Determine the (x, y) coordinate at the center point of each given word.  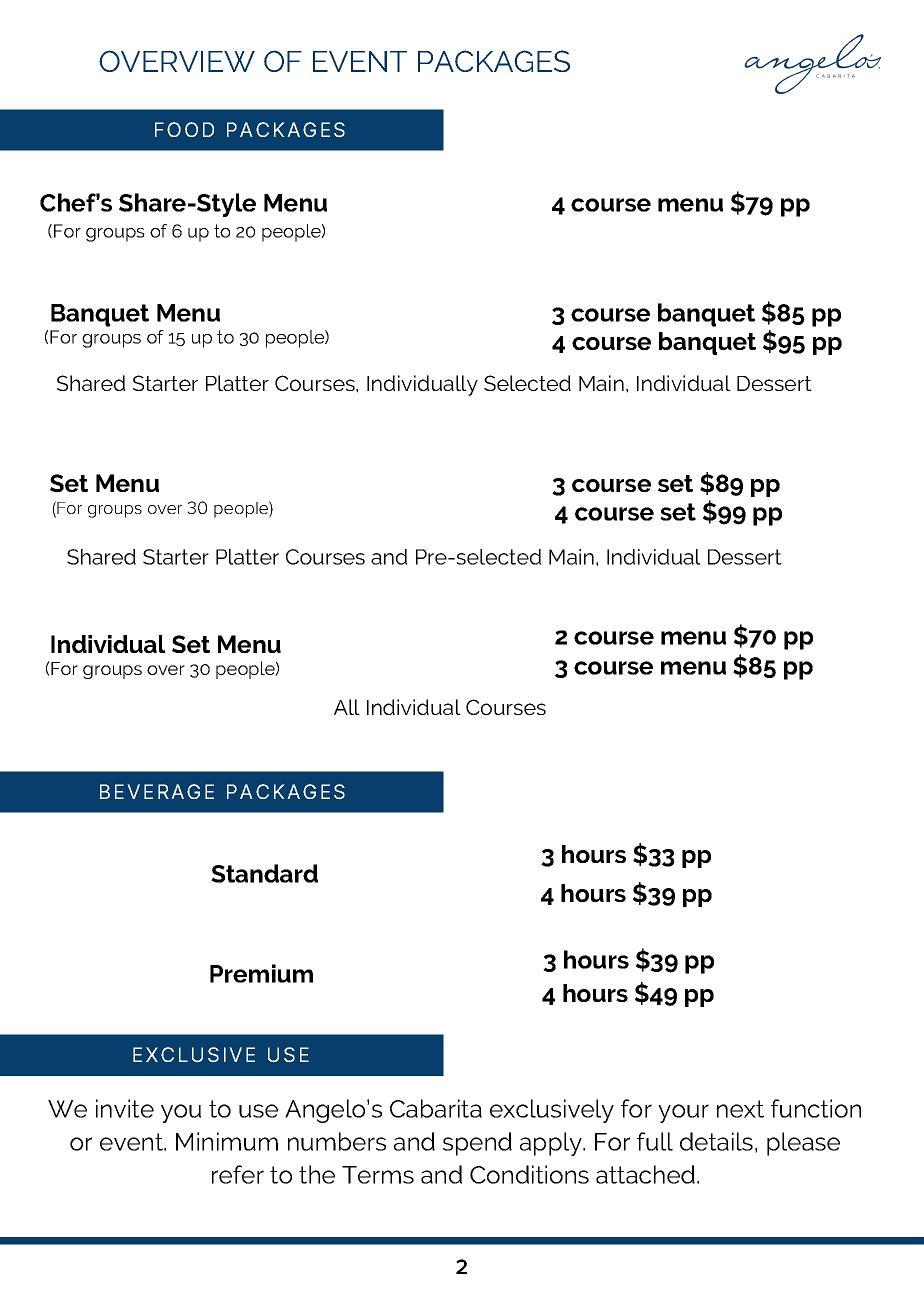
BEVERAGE (157, 791)
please (803, 1144)
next (740, 1109)
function (816, 1108)
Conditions (529, 1174)
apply (552, 1144)
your (683, 1113)
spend (477, 1144)
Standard (264, 873)
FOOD (184, 129)
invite (125, 1108)
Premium (261, 973)
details (716, 1141)
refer (238, 1174)
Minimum (227, 1141)
